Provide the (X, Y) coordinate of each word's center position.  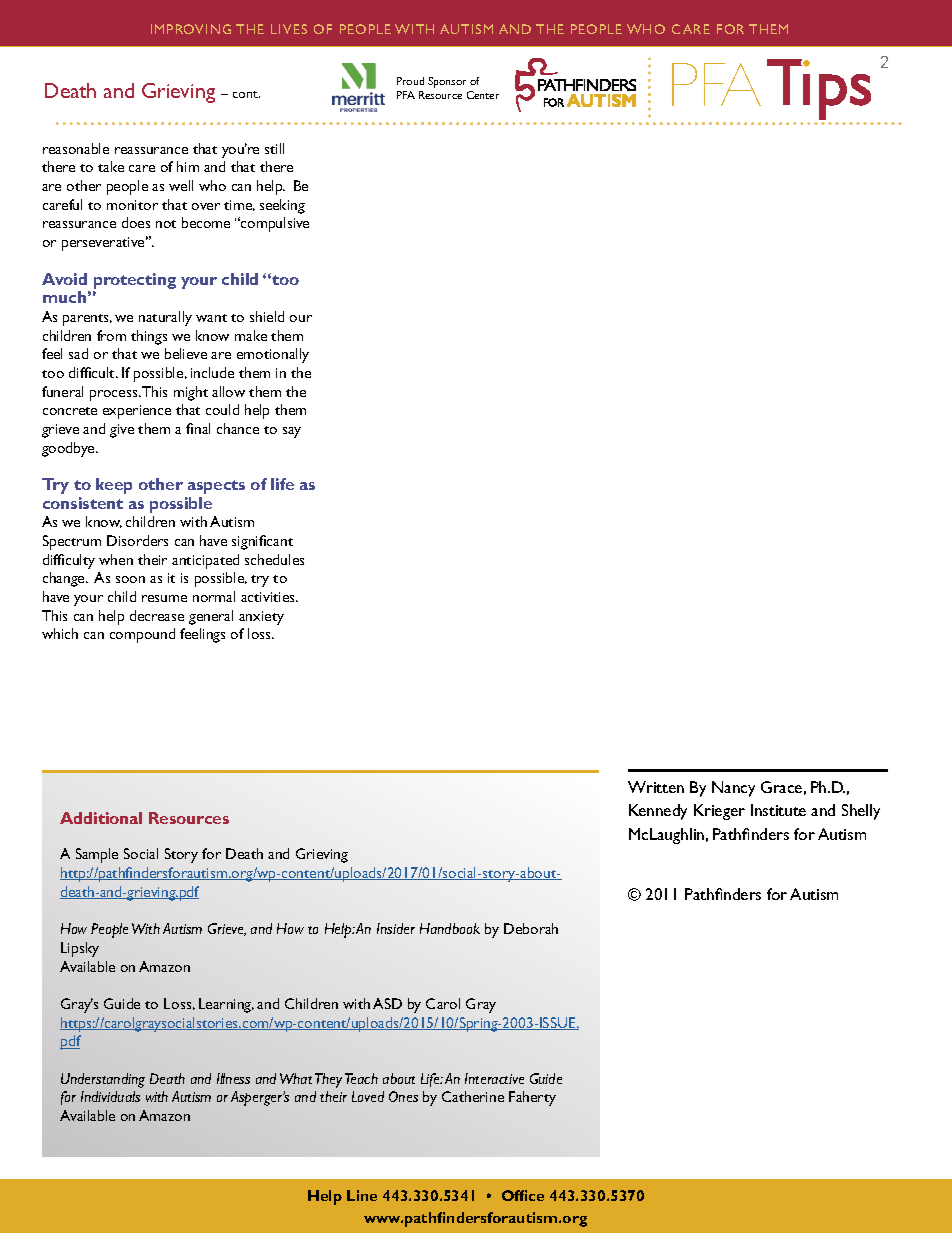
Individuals (110, 1096)
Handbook (450, 928)
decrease (157, 615)
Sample (97, 855)
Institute (778, 810)
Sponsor (447, 82)
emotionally (273, 355)
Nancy (733, 789)
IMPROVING (191, 29)
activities (269, 597)
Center (483, 95)
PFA (406, 95)
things (149, 337)
